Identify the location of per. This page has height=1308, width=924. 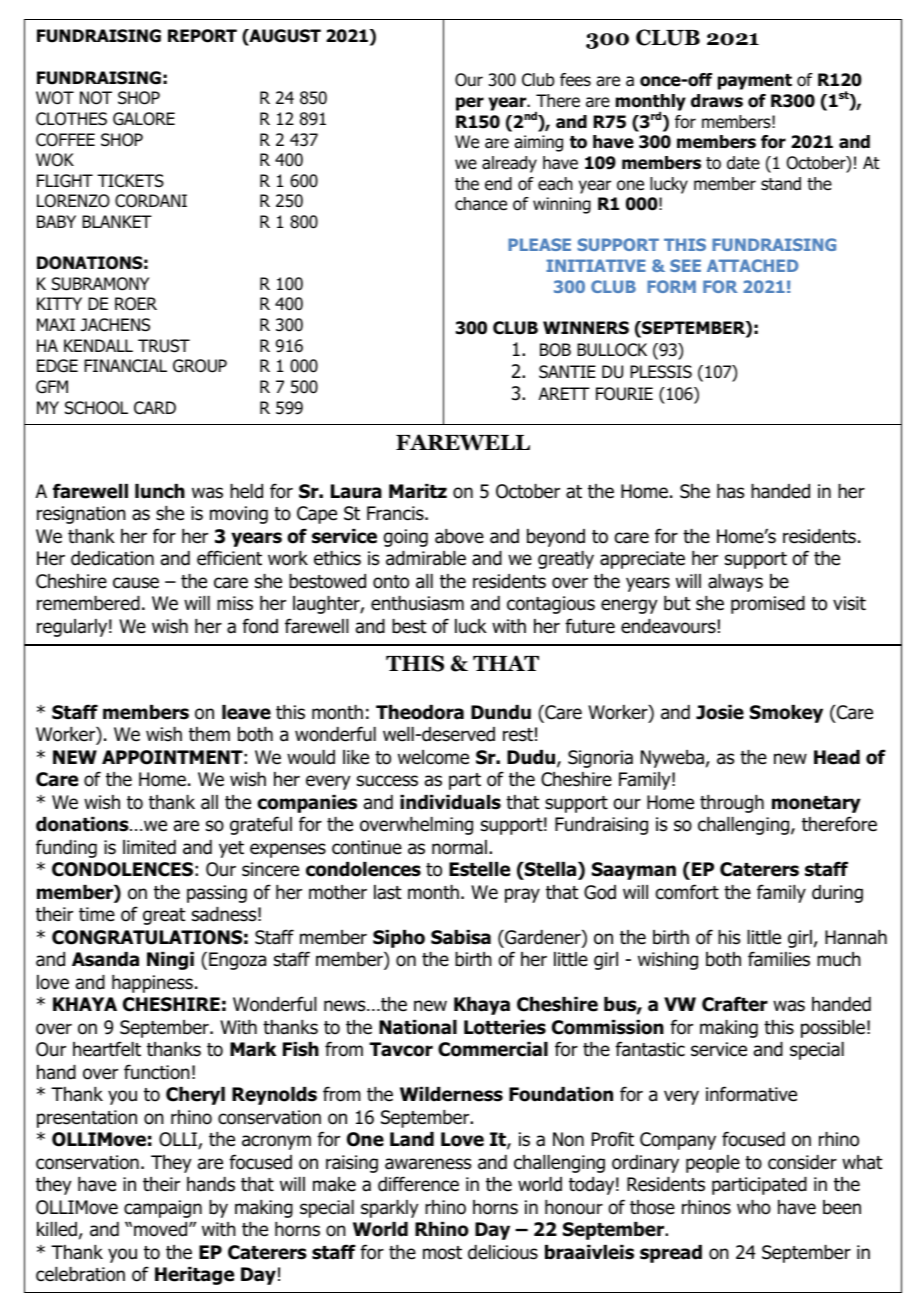
(470, 104).
